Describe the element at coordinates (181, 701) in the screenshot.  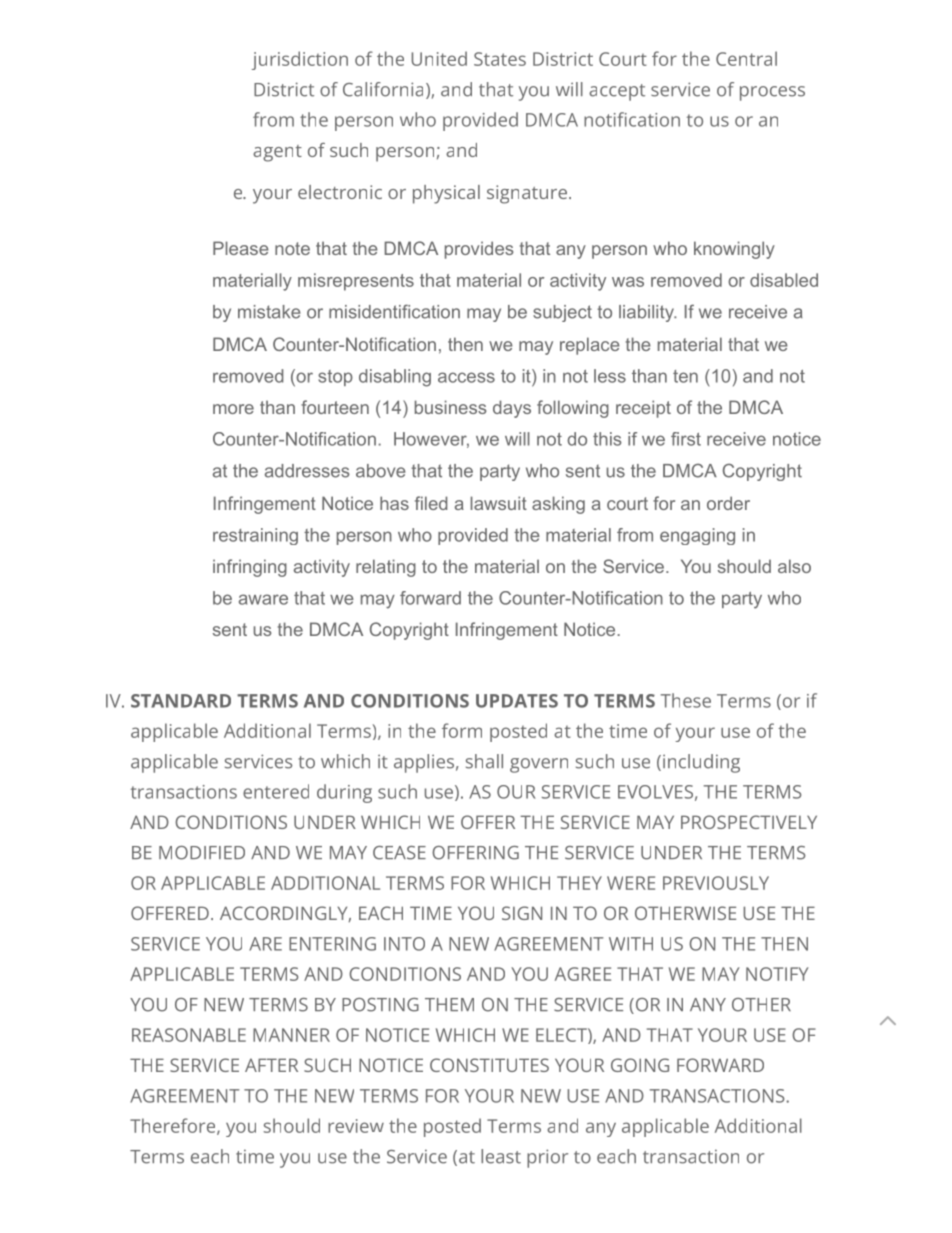
I see `STANDARD` at that location.
